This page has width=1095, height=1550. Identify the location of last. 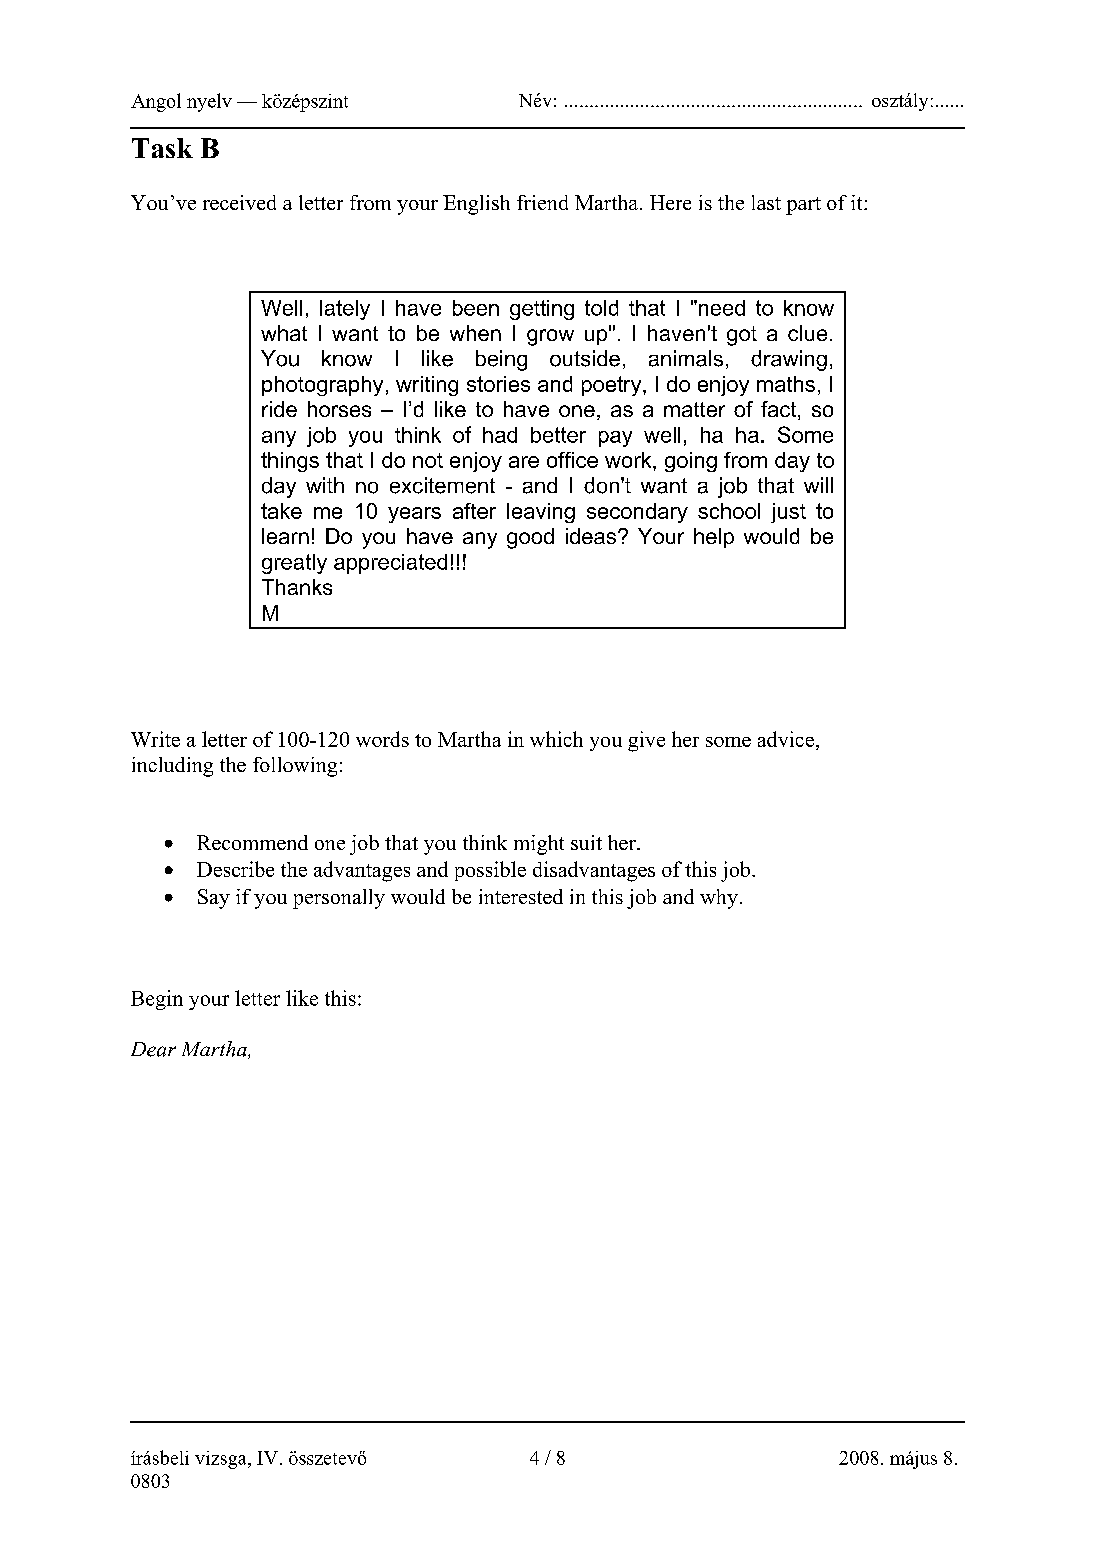
(766, 202).
